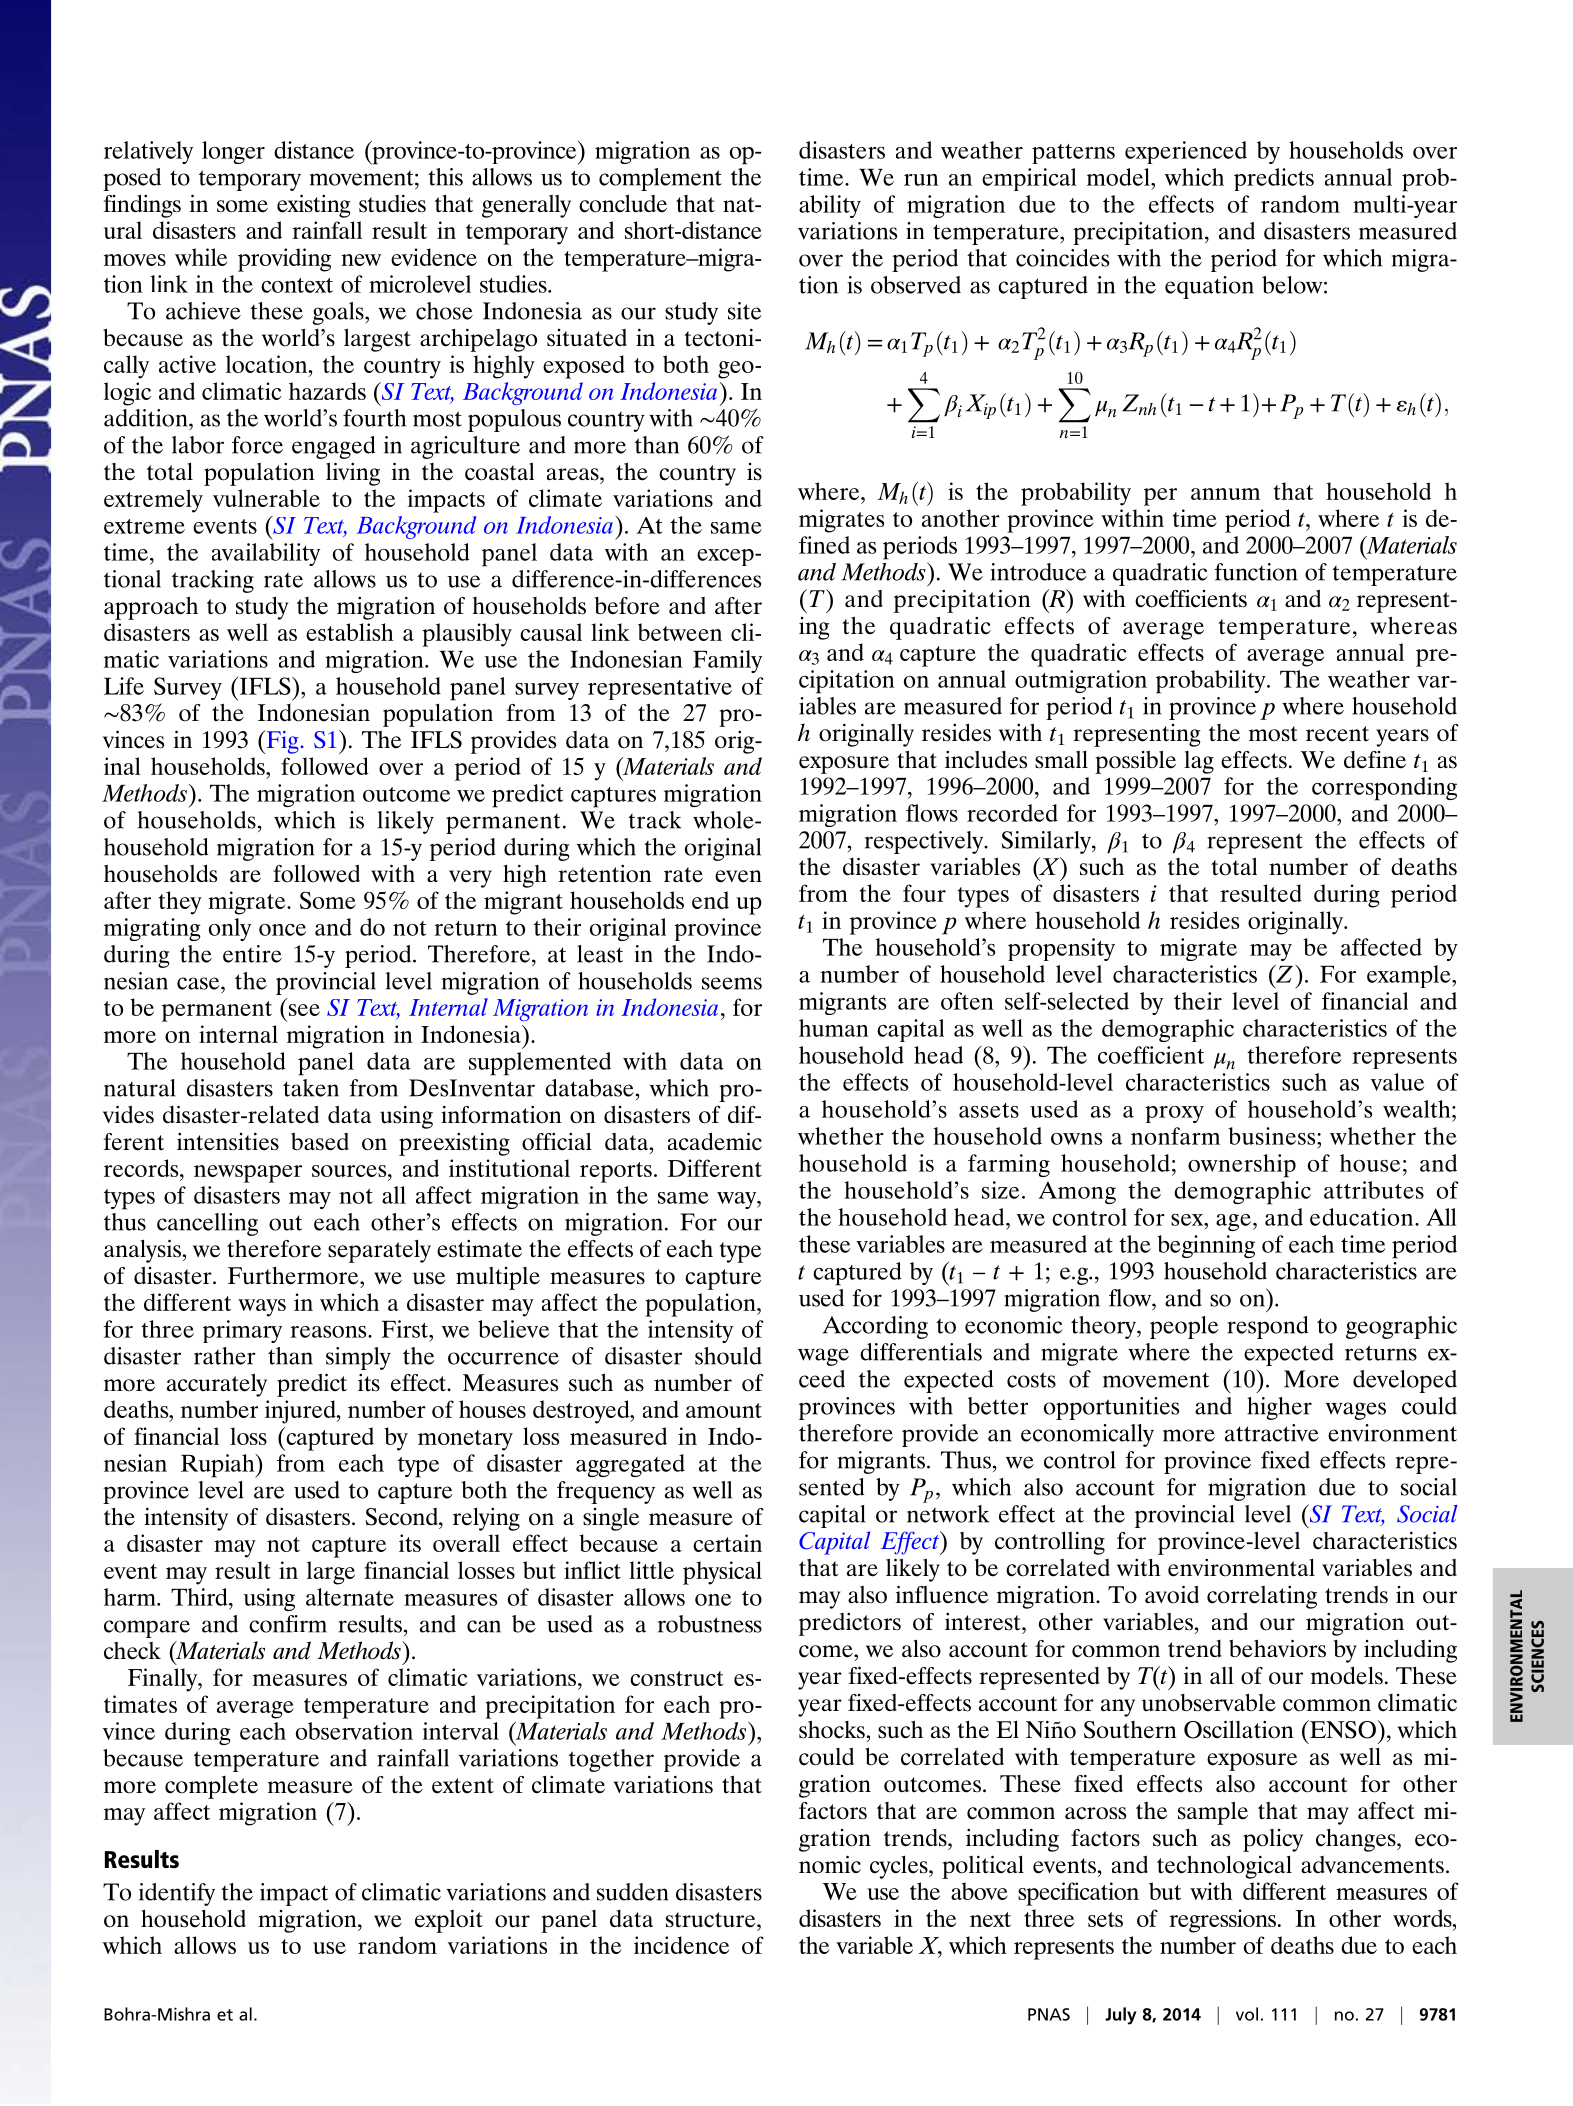 Image resolution: width=1573 pixels, height=2106 pixels. What do you see at coordinates (1224, 1921) in the page?
I see `regressions` at bounding box center [1224, 1921].
